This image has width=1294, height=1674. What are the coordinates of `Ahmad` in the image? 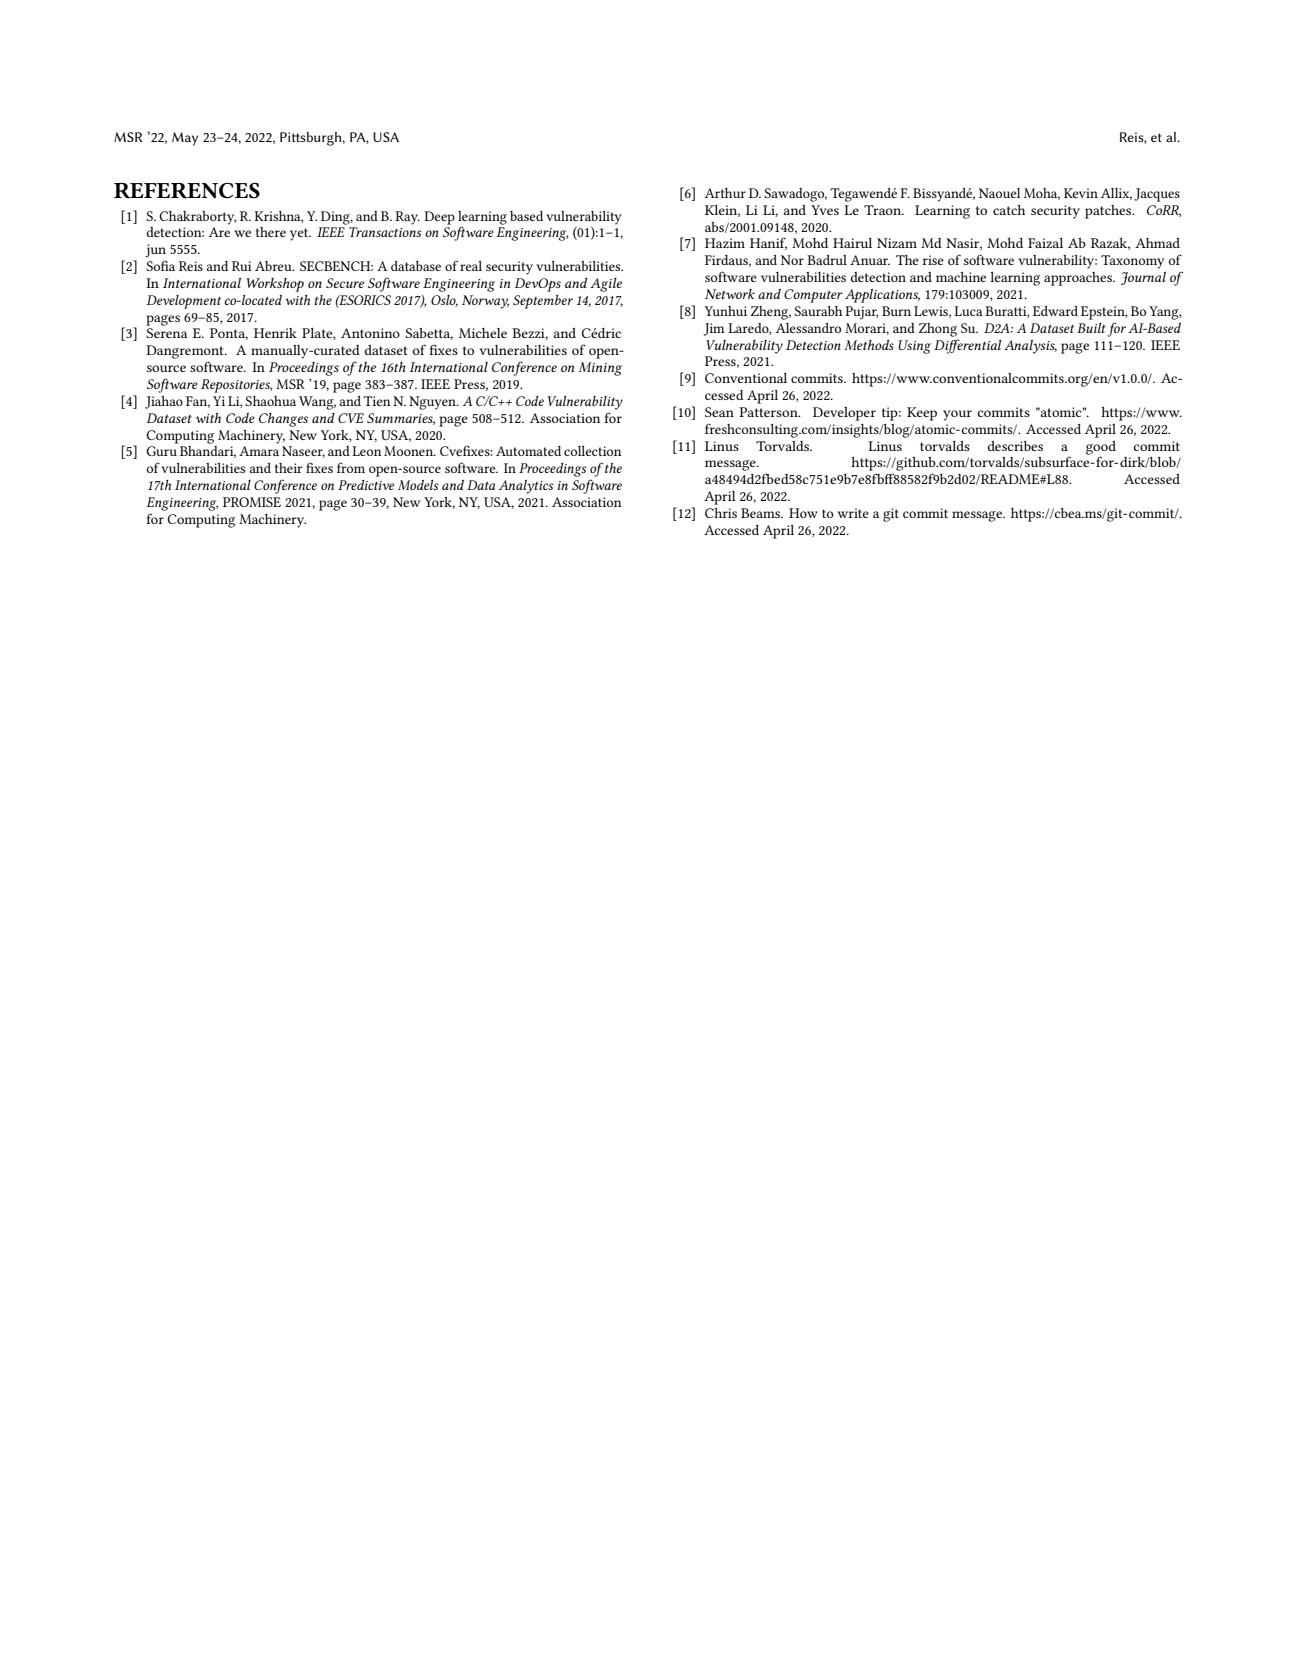 It's located at (1157, 243).
